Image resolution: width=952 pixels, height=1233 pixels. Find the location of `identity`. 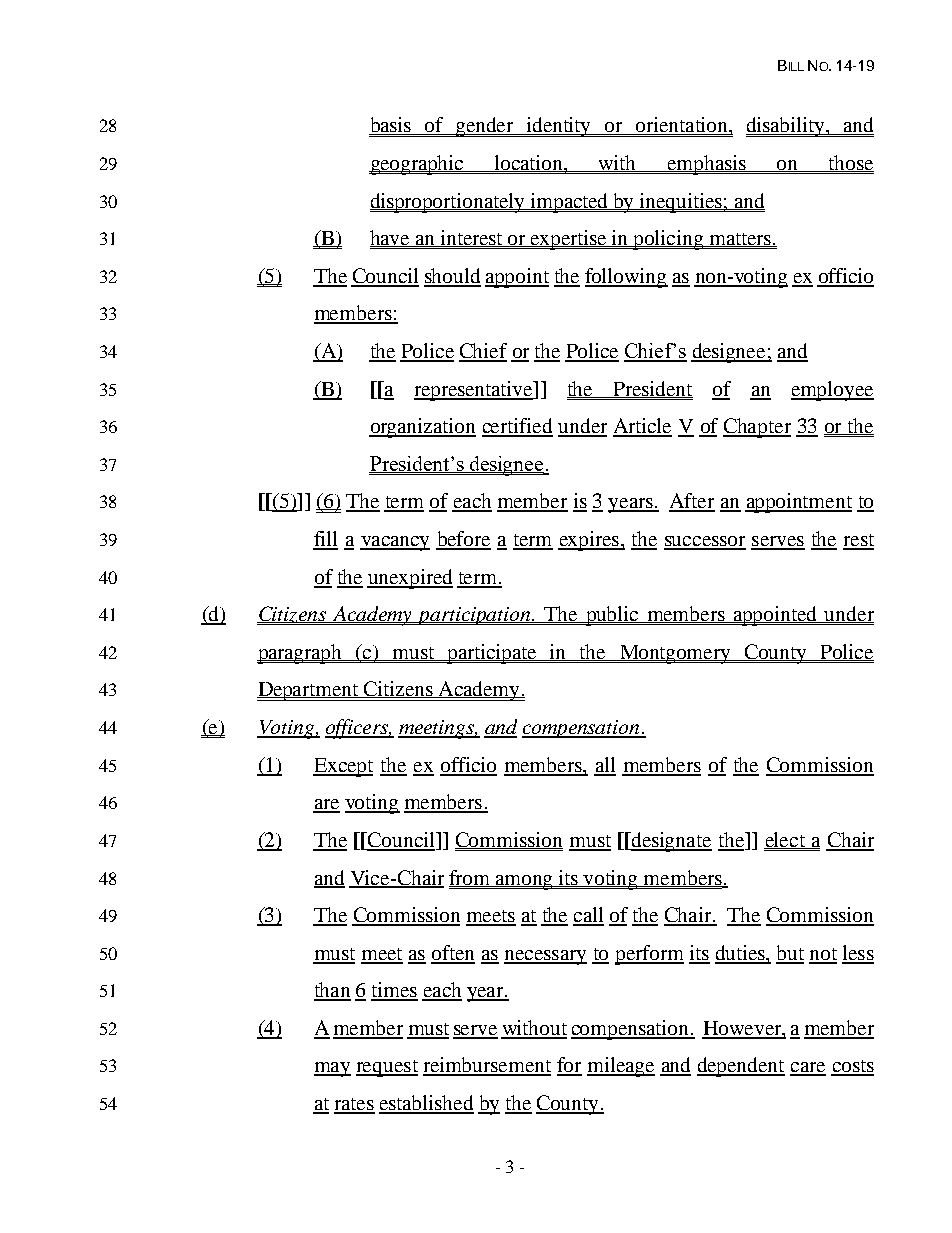

identity is located at coordinates (559, 127).
